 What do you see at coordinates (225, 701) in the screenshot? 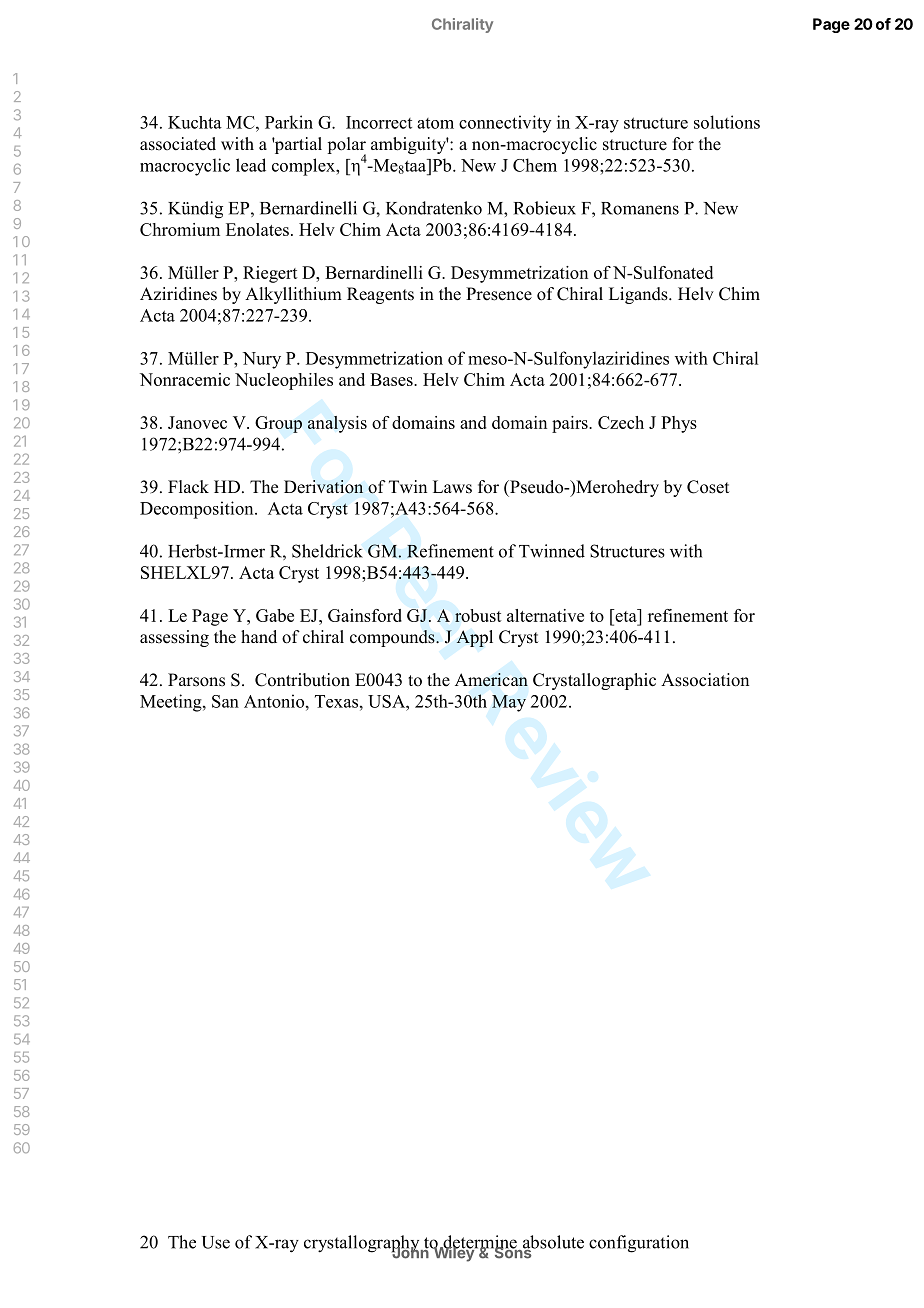
I see `San` at bounding box center [225, 701].
